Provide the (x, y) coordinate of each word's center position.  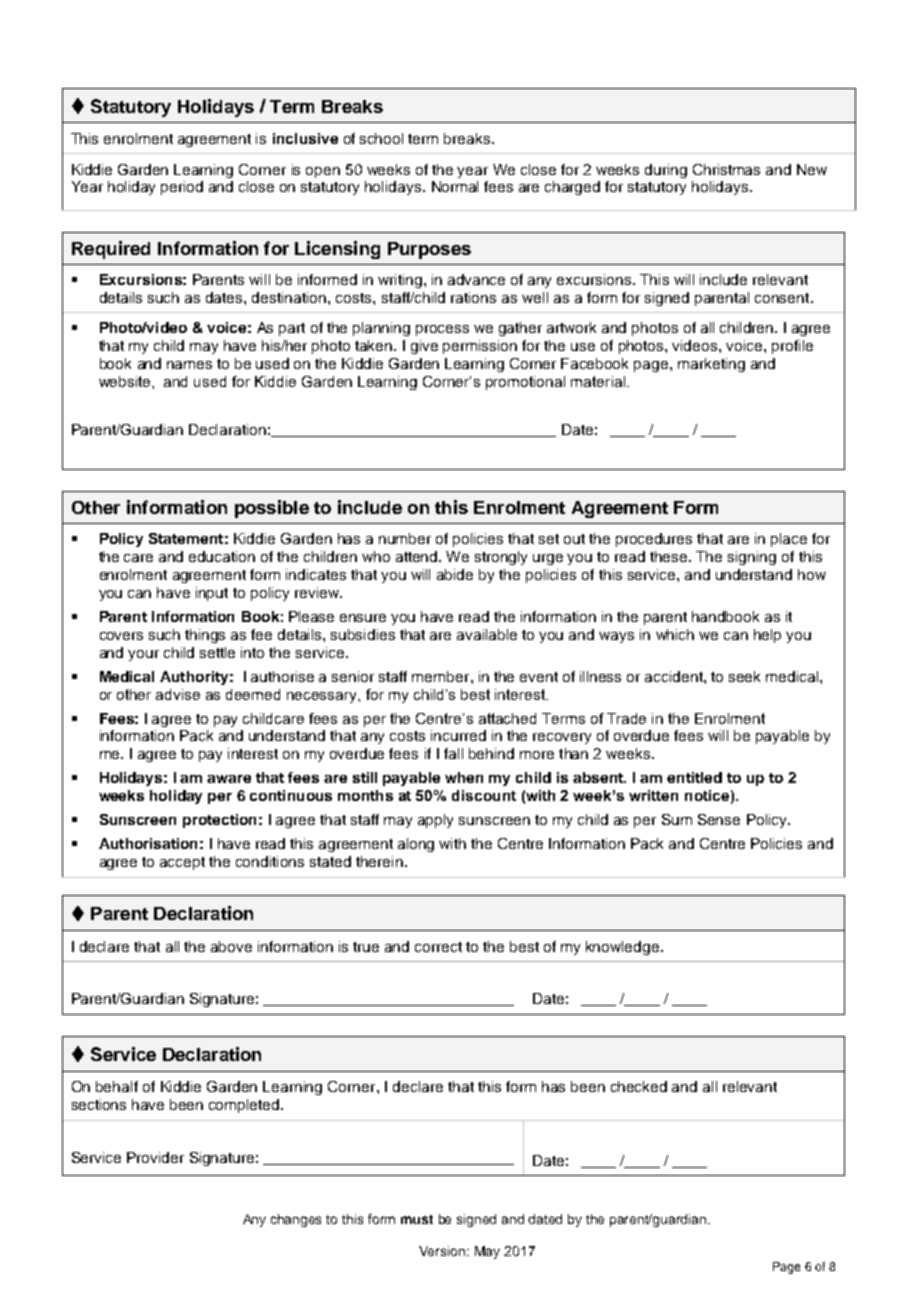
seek (744, 676)
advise (178, 694)
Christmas (726, 169)
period (182, 188)
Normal (455, 186)
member (442, 676)
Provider (155, 1157)
